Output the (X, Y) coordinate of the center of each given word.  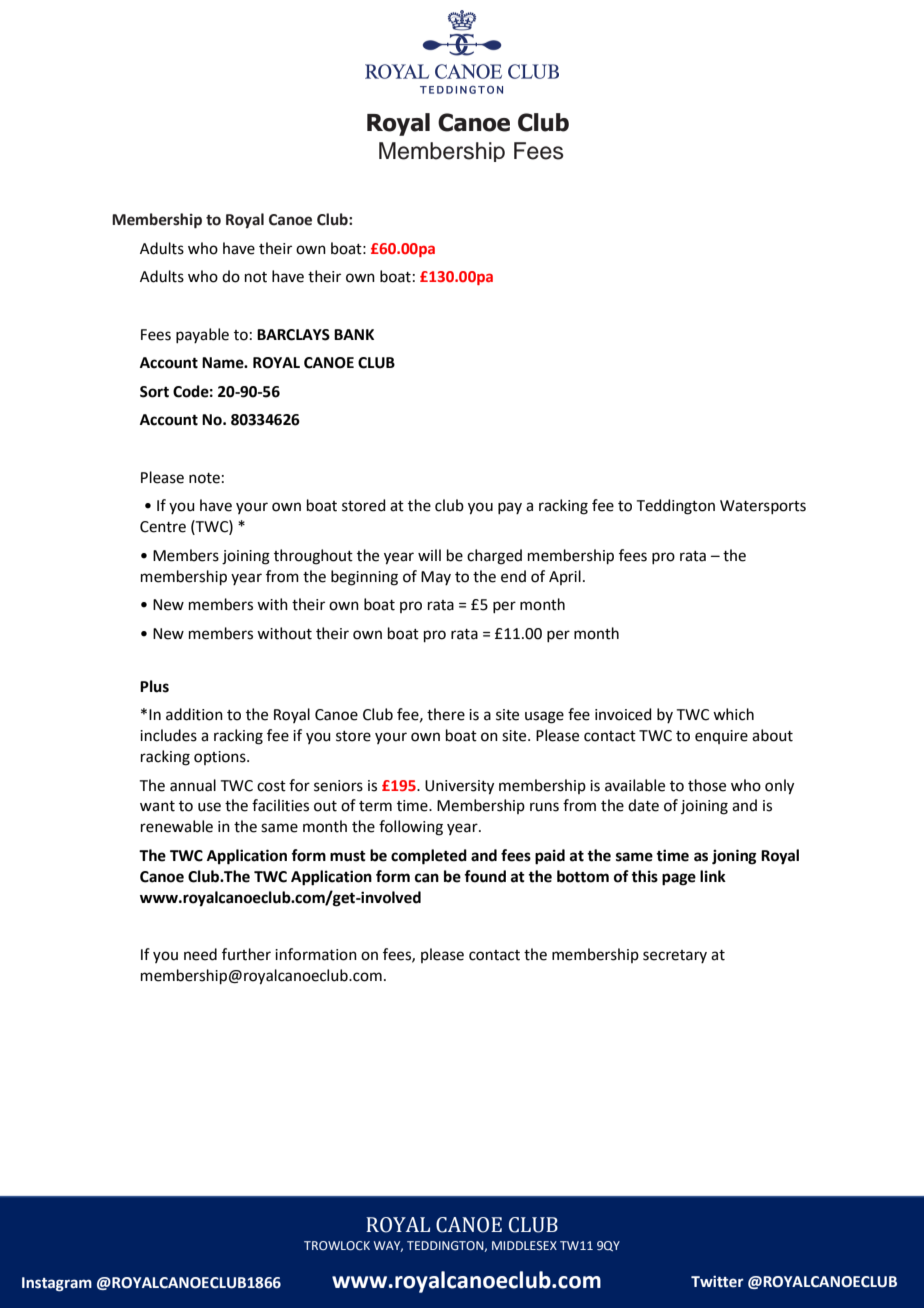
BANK (354, 334)
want (157, 806)
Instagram (57, 1284)
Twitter (717, 1282)
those (707, 785)
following (411, 828)
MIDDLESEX (524, 1245)
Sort (154, 392)
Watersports (763, 507)
